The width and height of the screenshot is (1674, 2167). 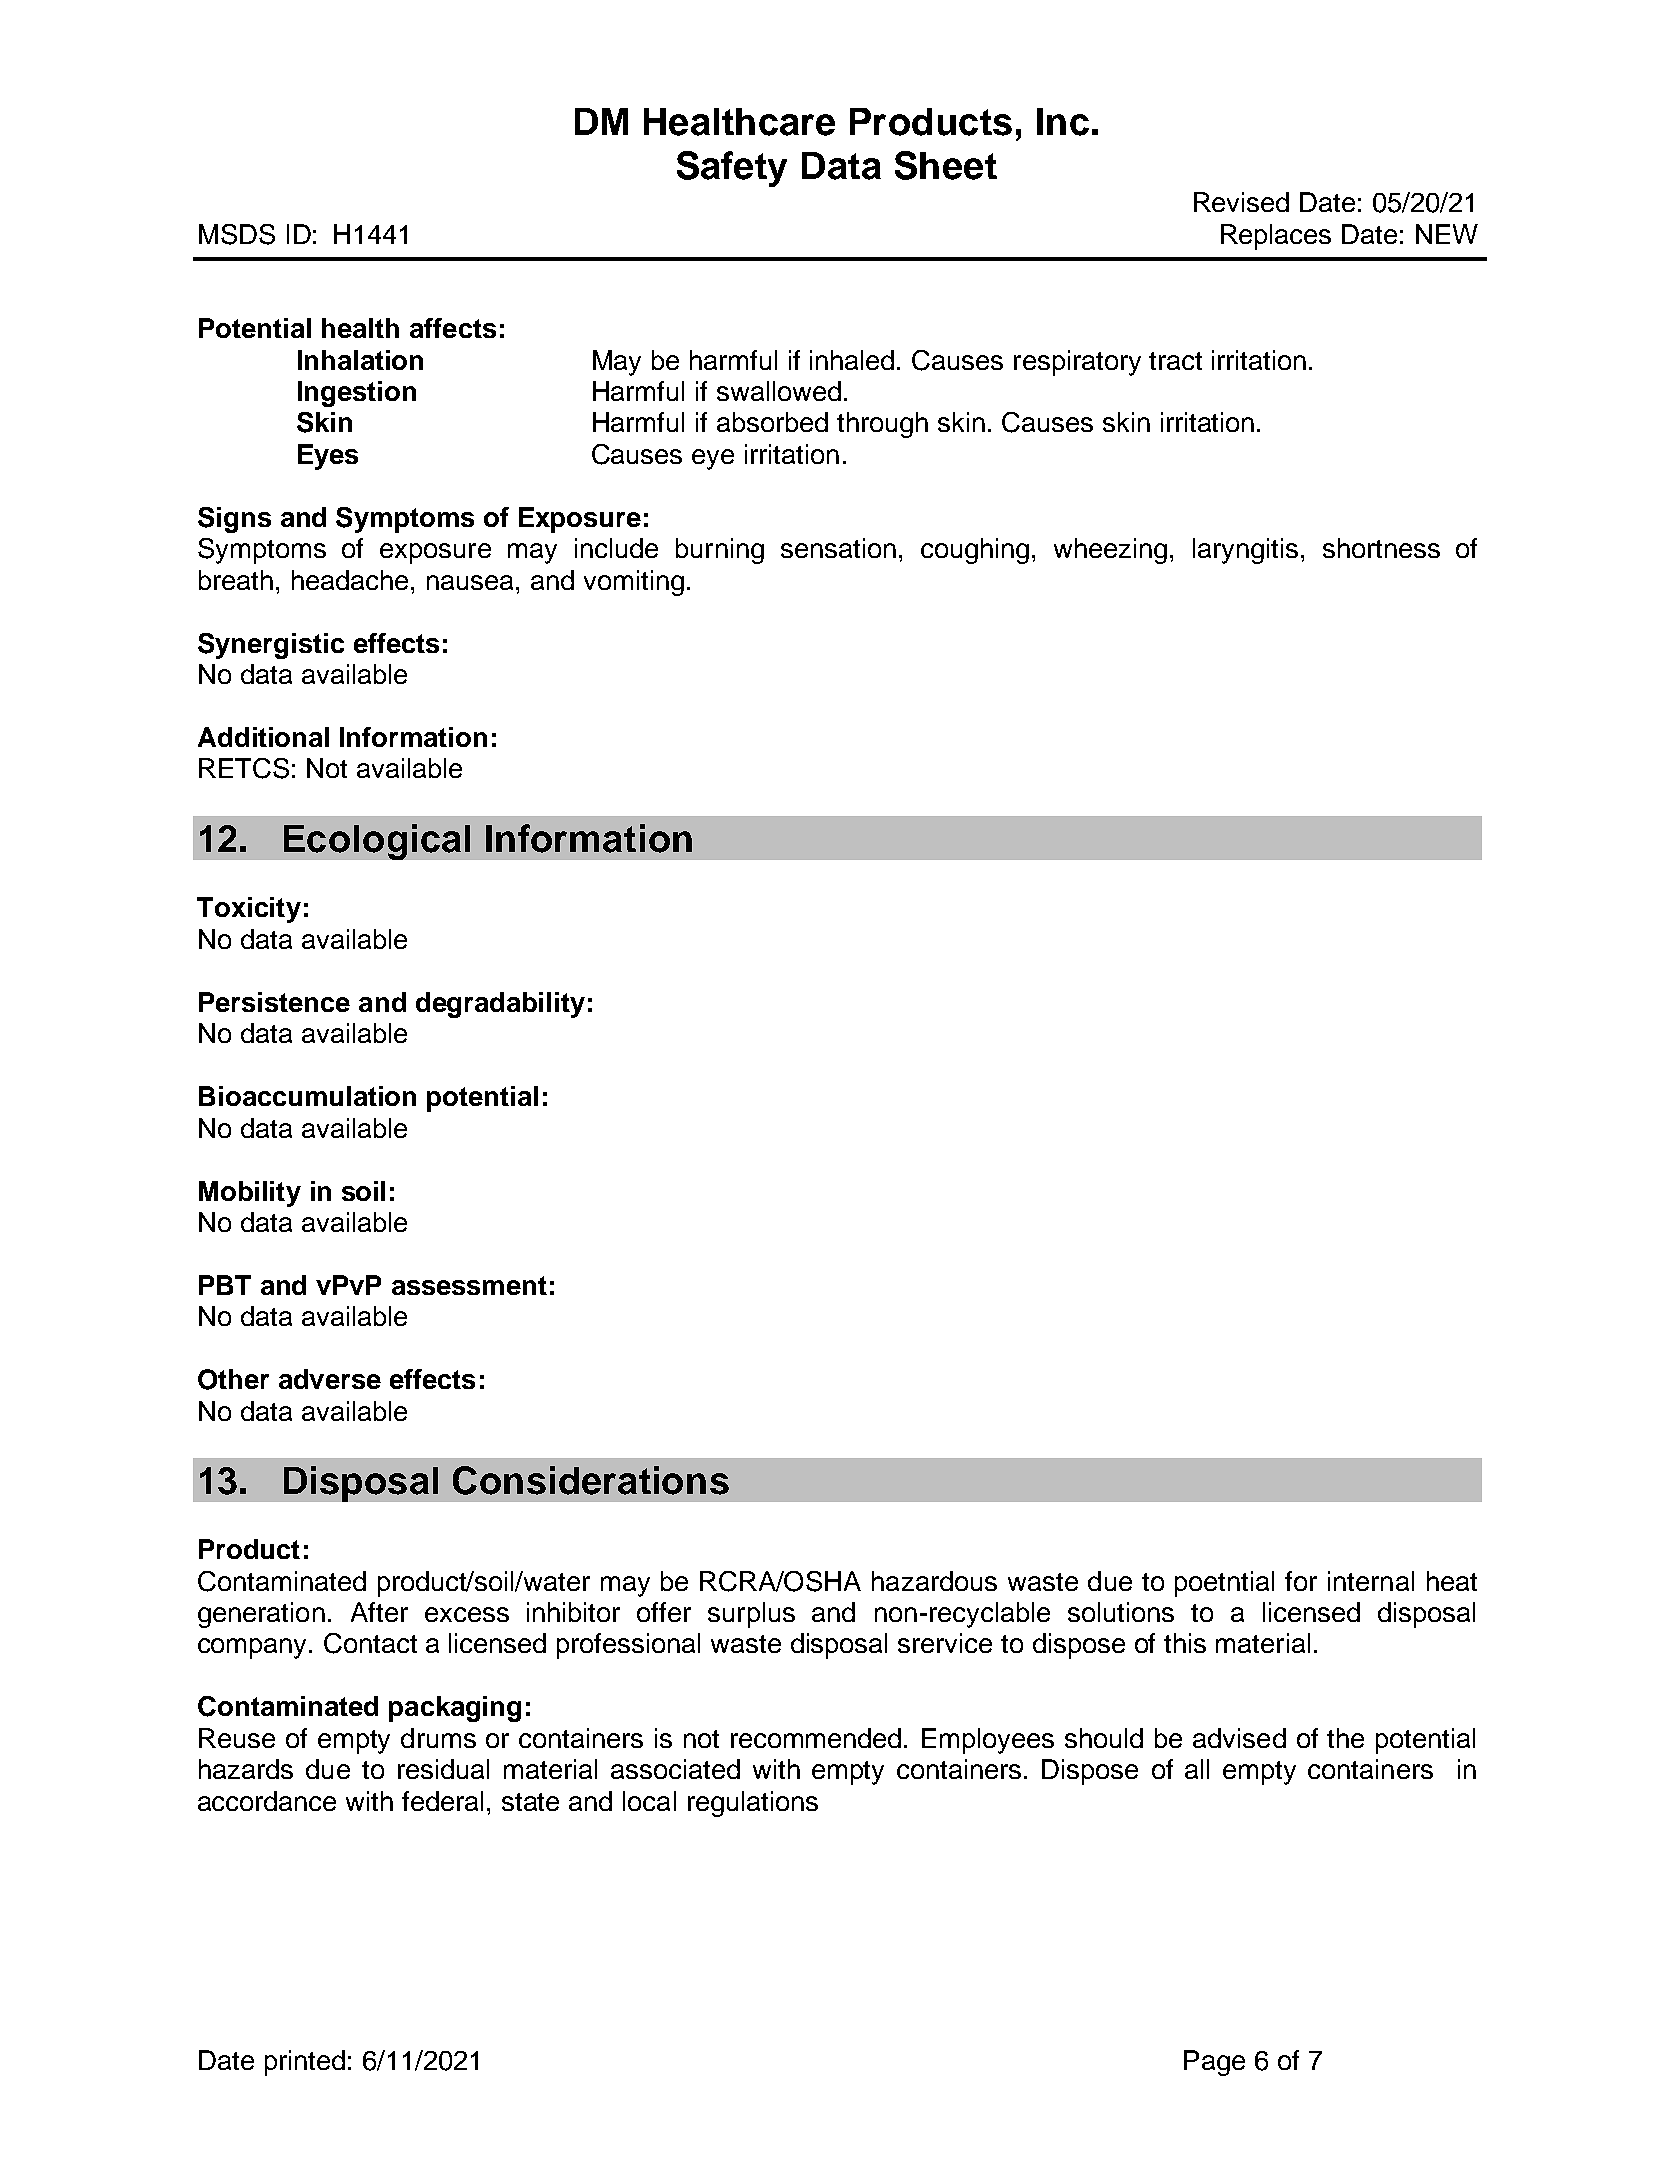 I want to click on hazardous, so click(x=934, y=1581).
